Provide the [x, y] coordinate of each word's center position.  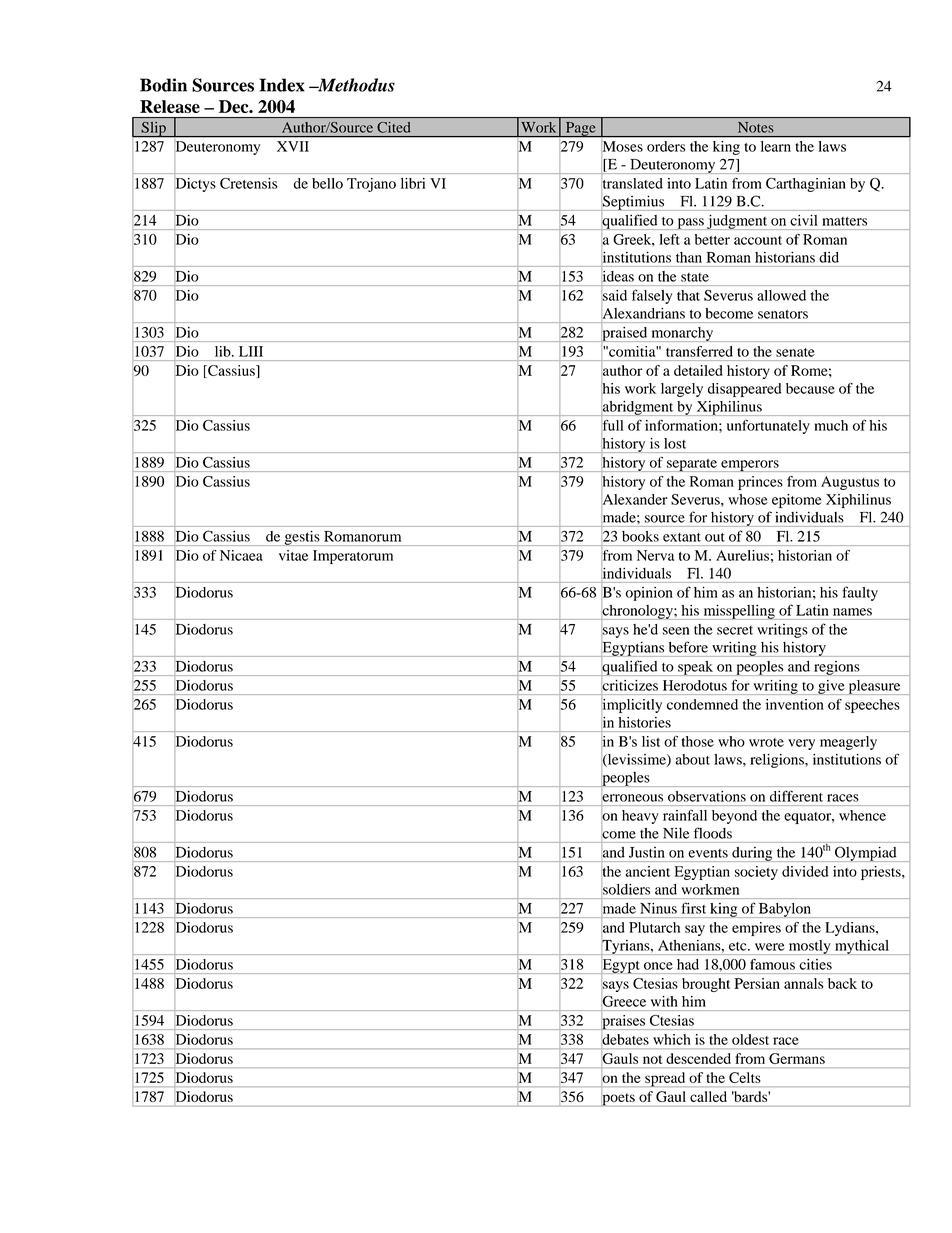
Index [282, 85]
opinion [649, 594]
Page [580, 129]
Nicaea [241, 555]
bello [327, 183]
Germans [797, 1058]
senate [795, 352]
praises [623, 1022]
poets [618, 1098]
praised [624, 334]
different [796, 796]
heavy [640, 817]
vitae [293, 555]
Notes [756, 127]
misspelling [739, 612]
